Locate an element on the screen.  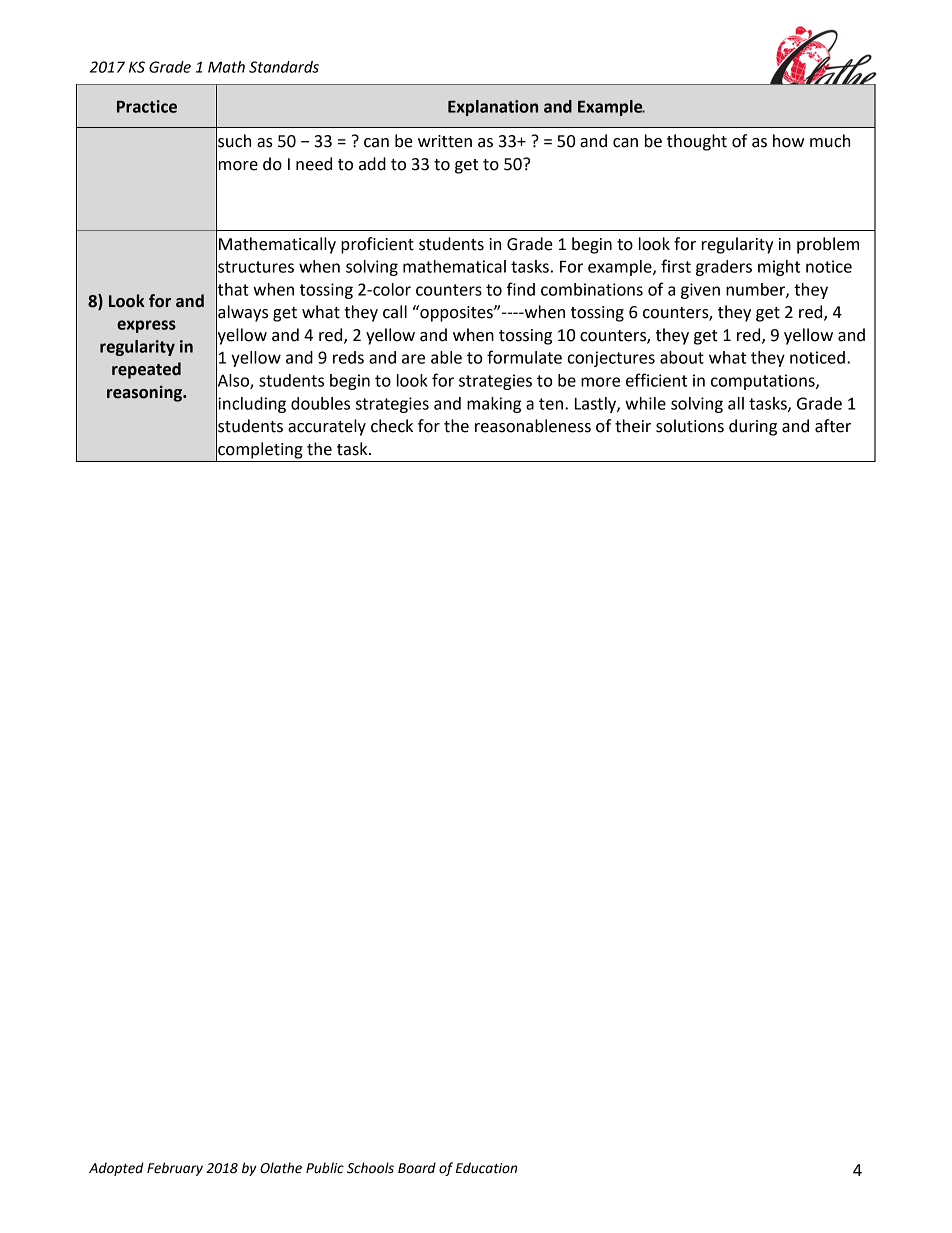
accurately is located at coordinates (327, 427).
